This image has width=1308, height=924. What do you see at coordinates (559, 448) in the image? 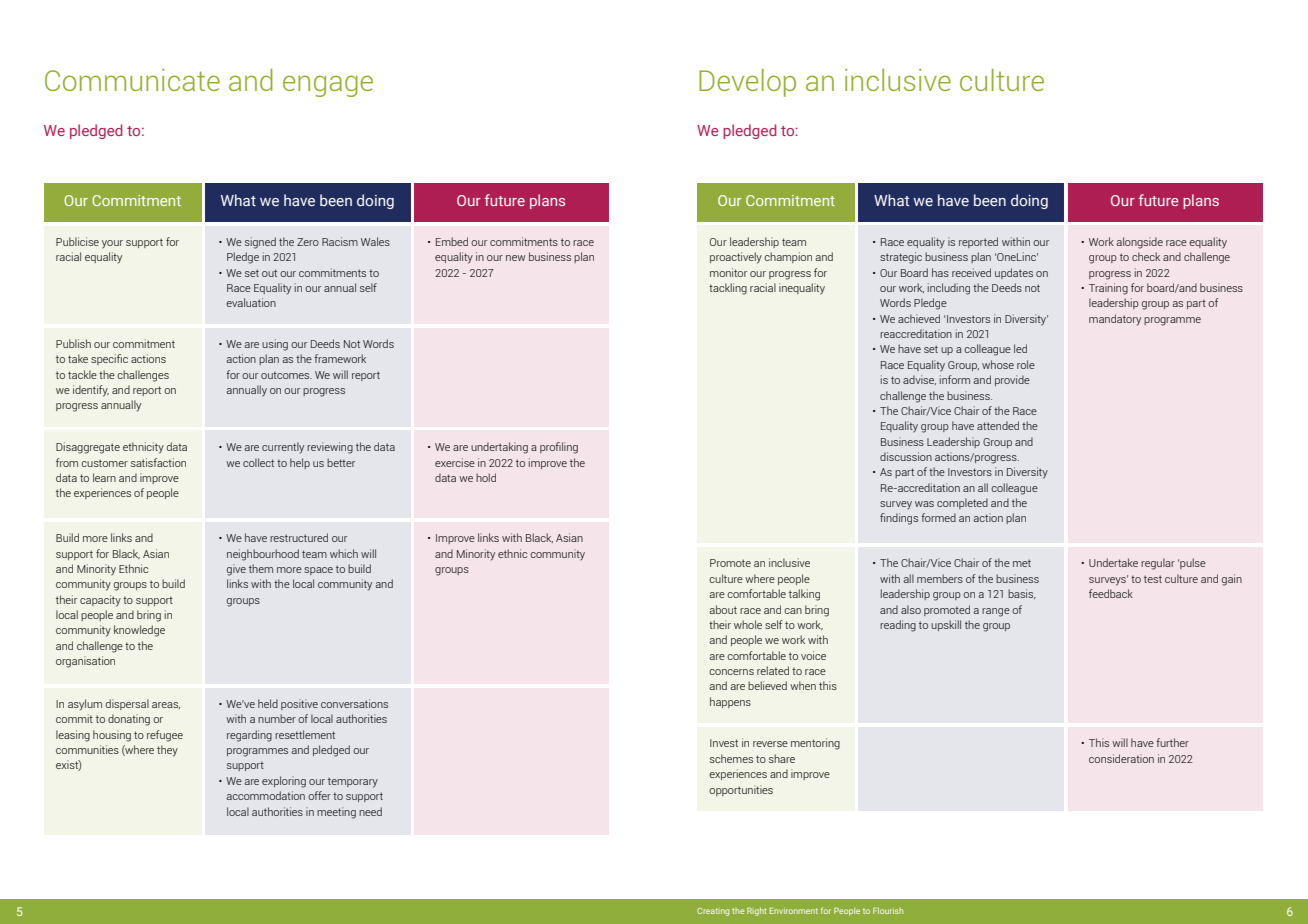
I see `profiling` at bounding box center [559, 448].
